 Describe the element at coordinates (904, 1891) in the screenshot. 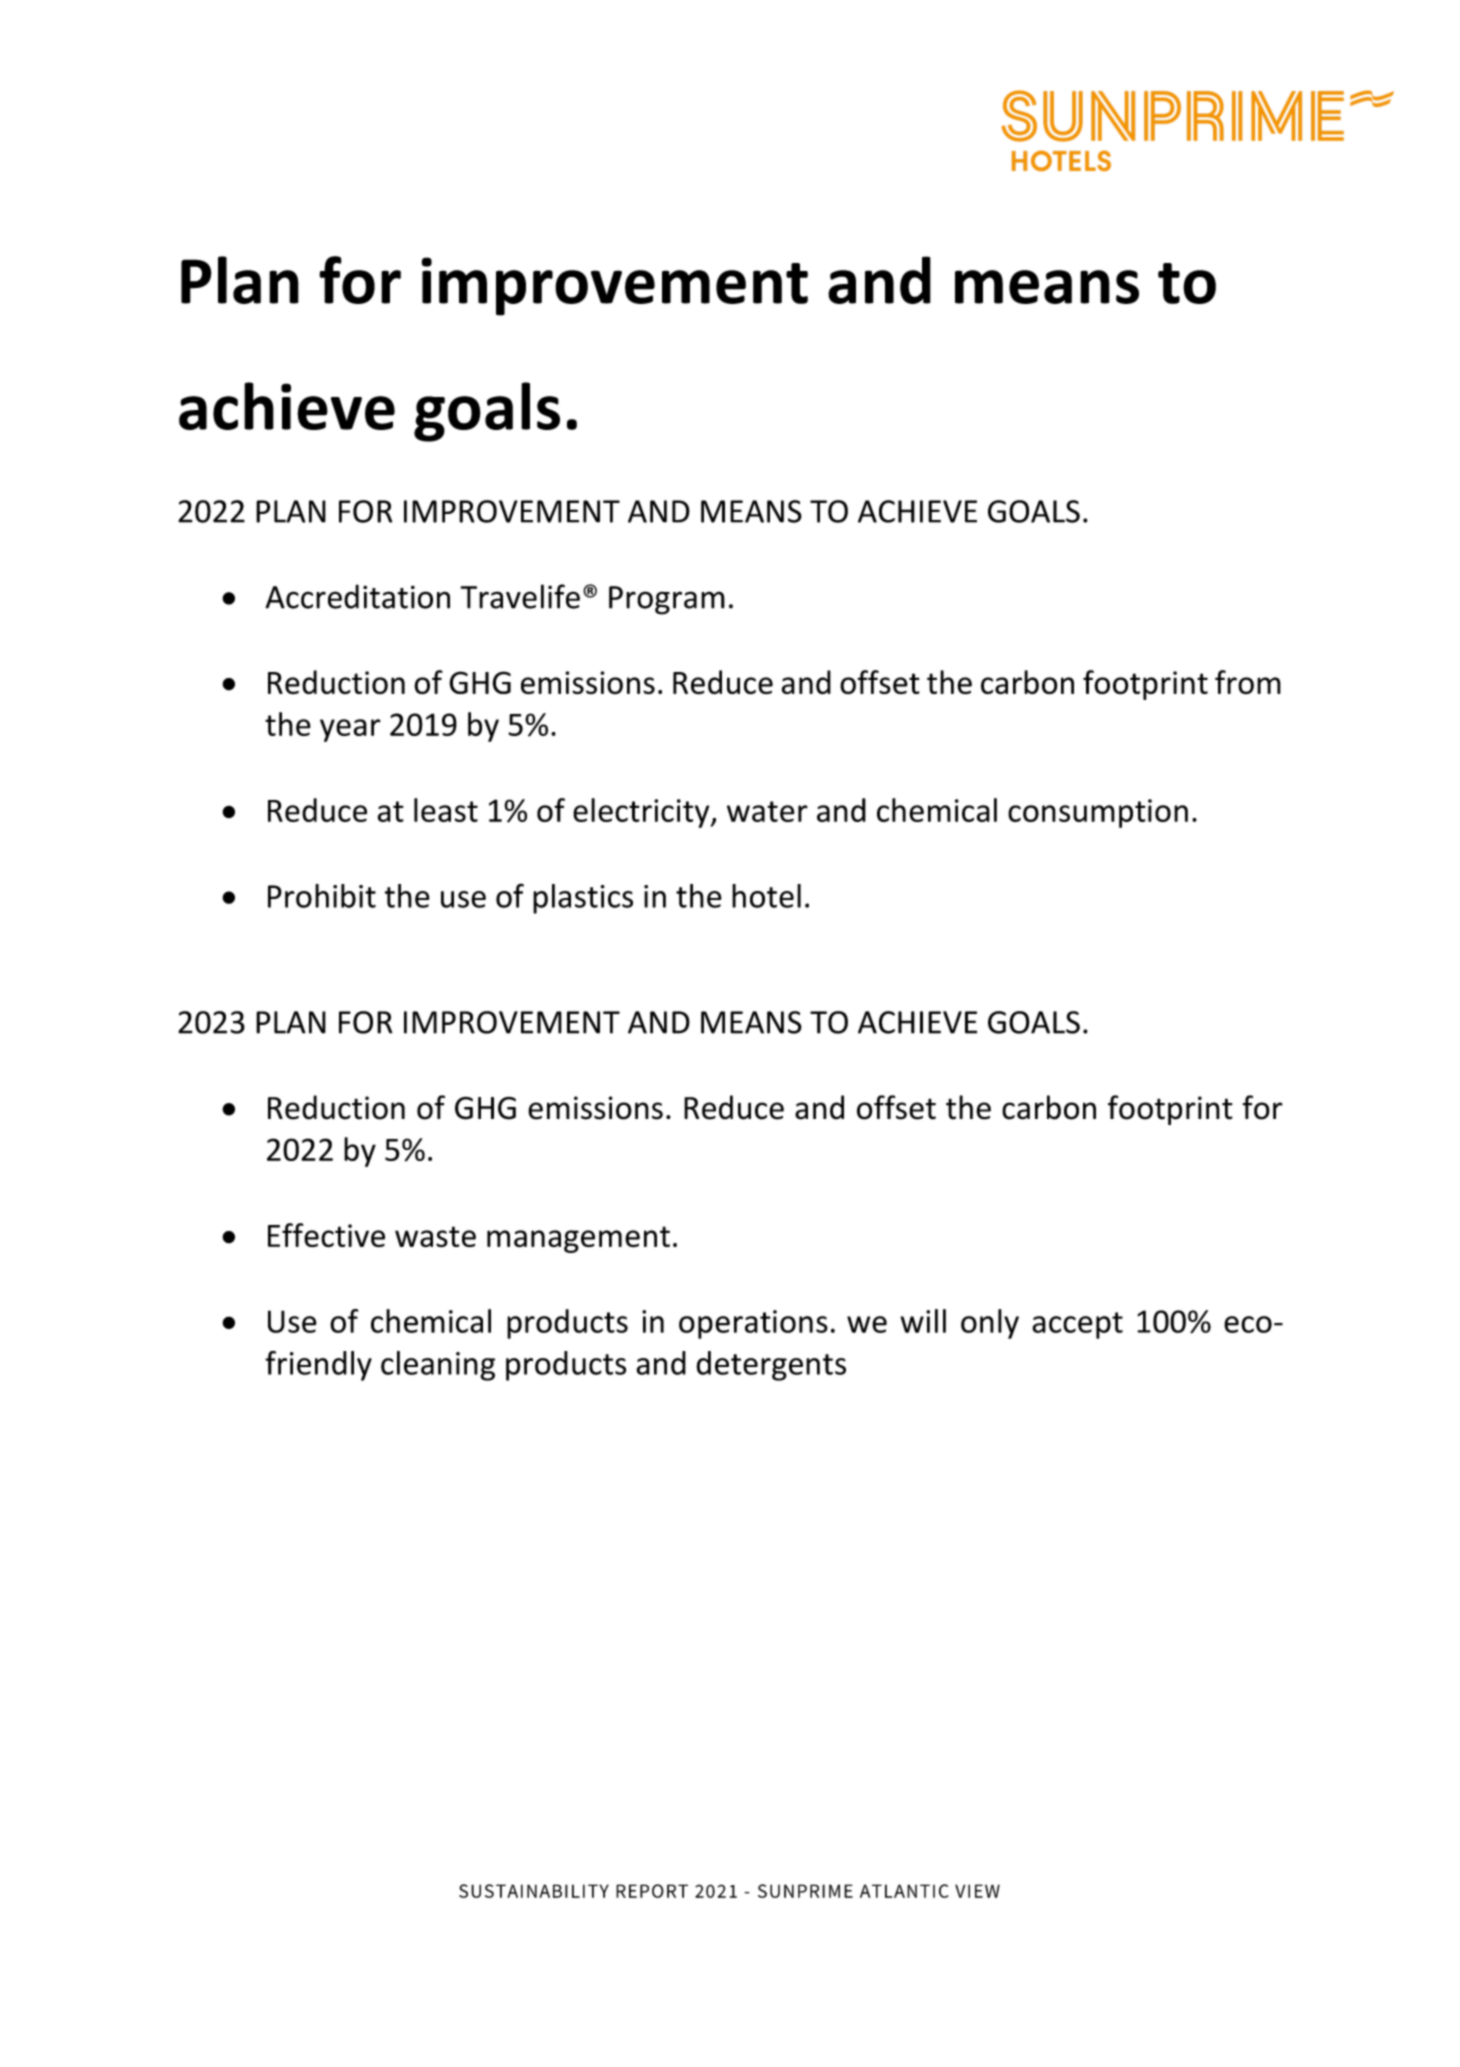

I see `ATLANTIC` at that location.
